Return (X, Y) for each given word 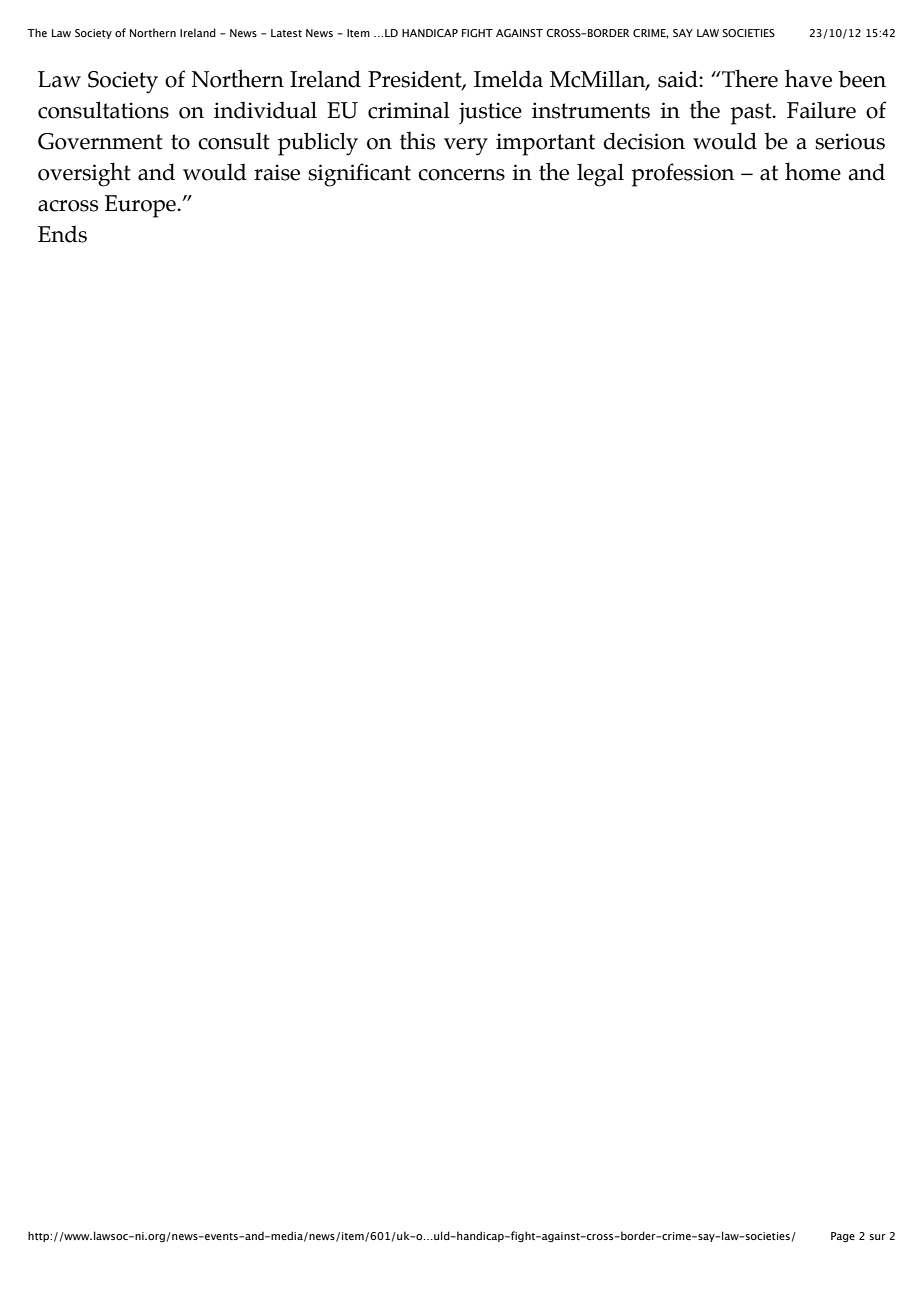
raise (277, 172)
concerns (461, 175)
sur (877, 1237)
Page (843, 1237)
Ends (62, 234)
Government (100, 141)
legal (600, 175)
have (808, 78)
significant (359, 175)
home (813, 171)
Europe (141, 206)
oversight (84, 174)
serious (850, 141)
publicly (318, 144)
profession (683, 175)
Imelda (508, 79)
